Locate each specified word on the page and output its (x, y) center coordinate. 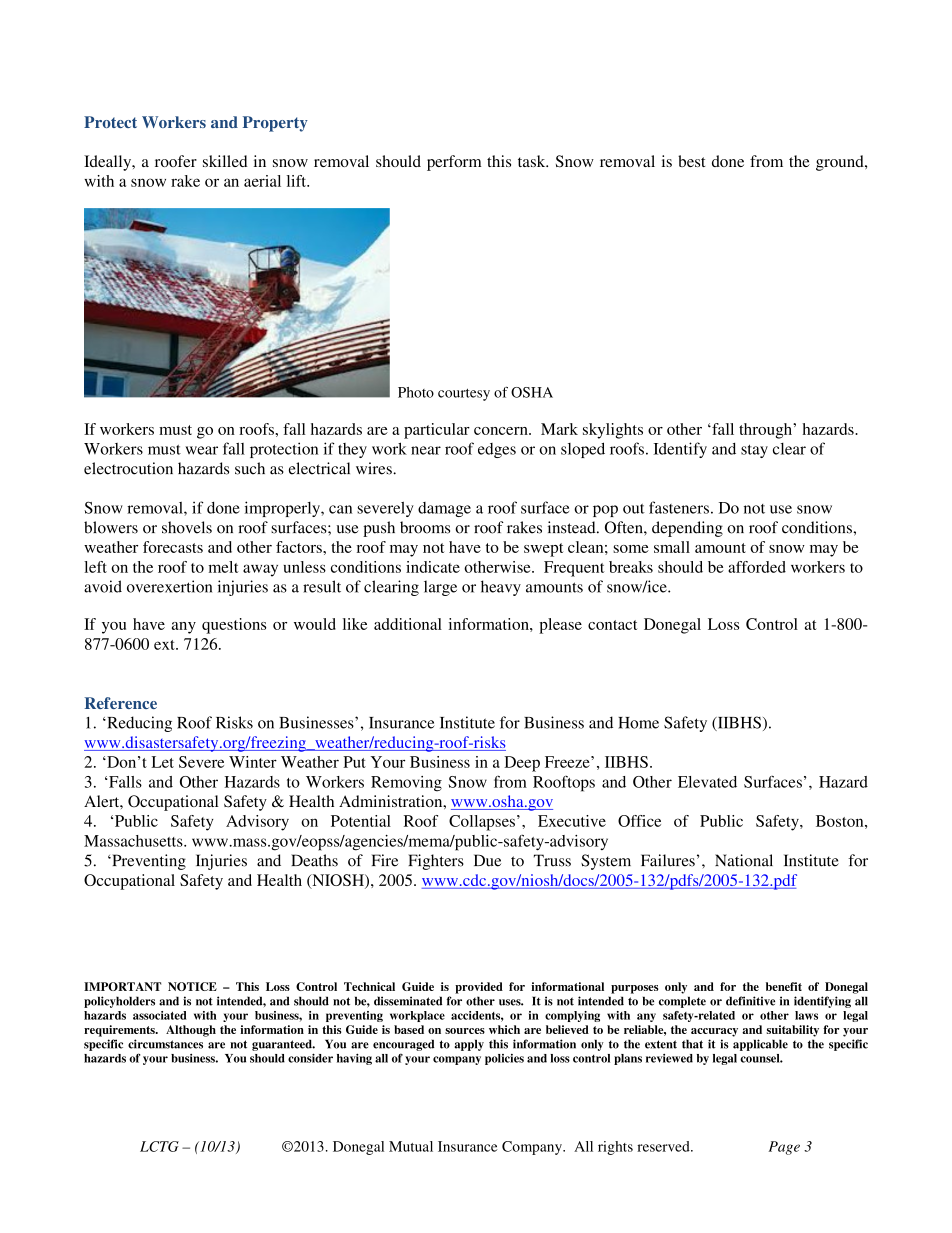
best (691, 161)
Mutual (411, 1146)
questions (234, 626)
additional (408, 624)
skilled (225, 161)
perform (454, 163)
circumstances (165, 1044)
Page (784, 1148)
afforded (757, 567)
